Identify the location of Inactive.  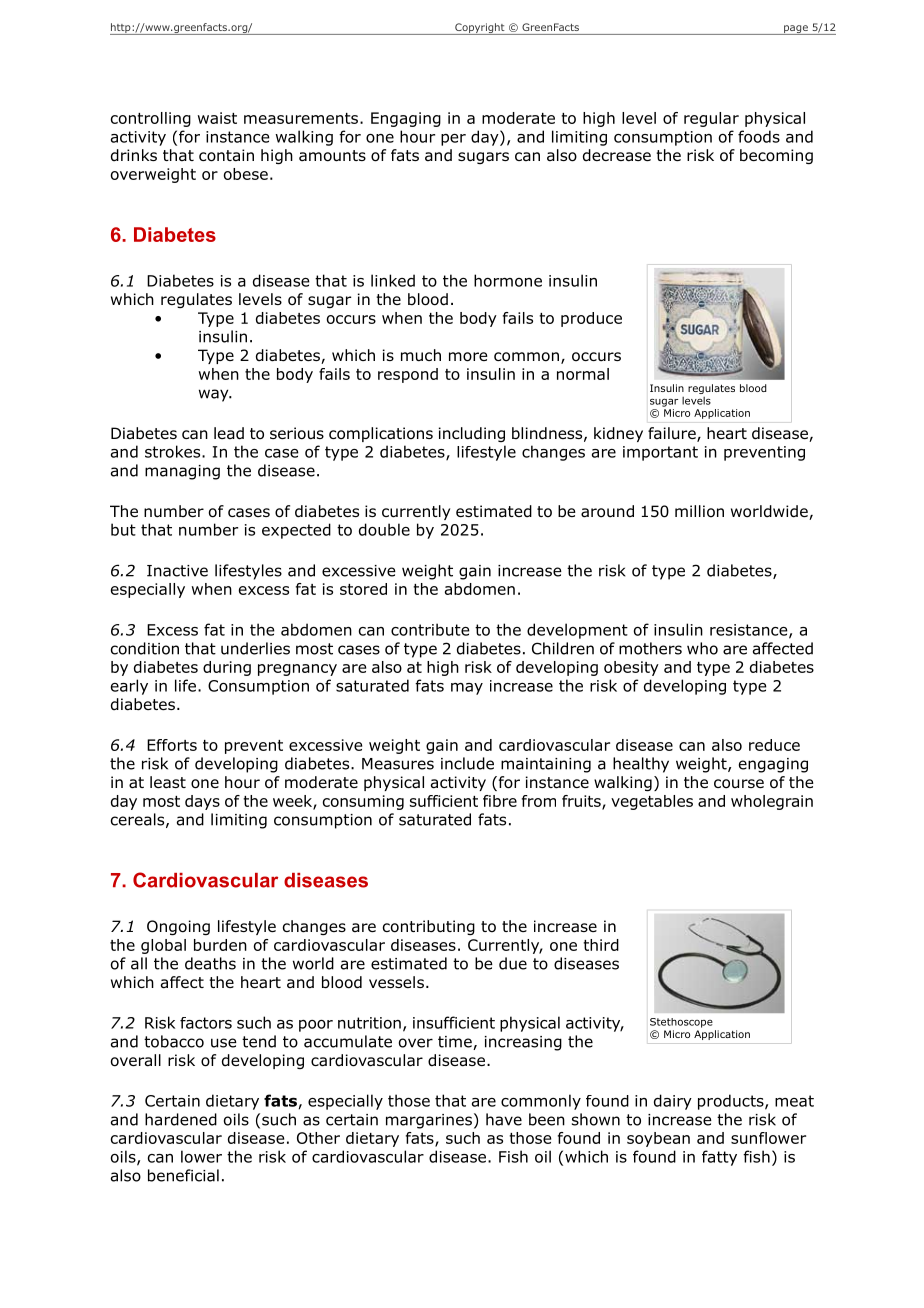
(177, 571).
